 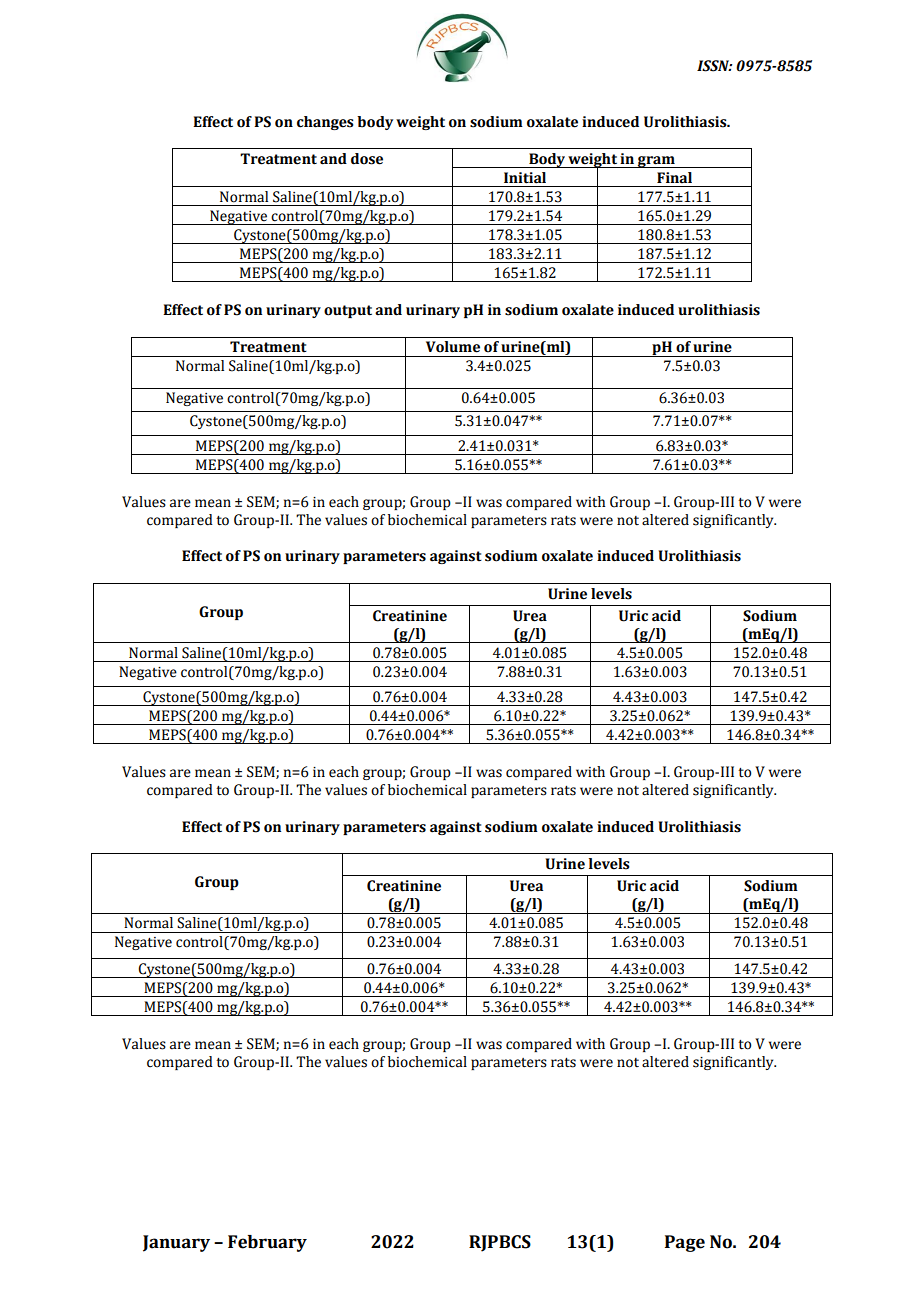 What do you see at coordinates (685, 1243) in the screenshot?
I see `Page` at bounding box center [685, 1243].
